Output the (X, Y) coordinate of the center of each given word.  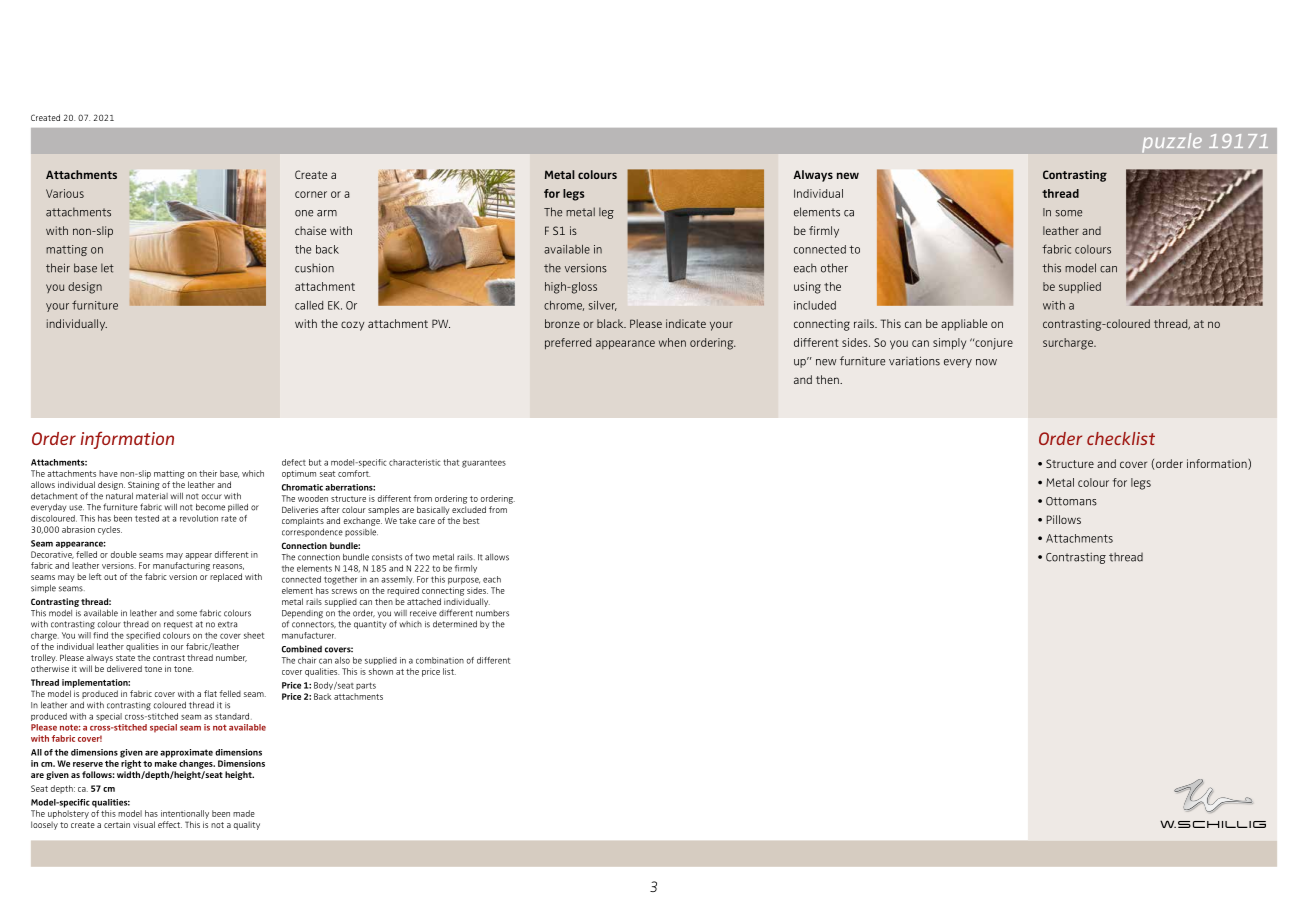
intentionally (185, 814)
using (807, 288)
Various (65, 193)
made (244, 813)
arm (327, 213)
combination (440, 660)
